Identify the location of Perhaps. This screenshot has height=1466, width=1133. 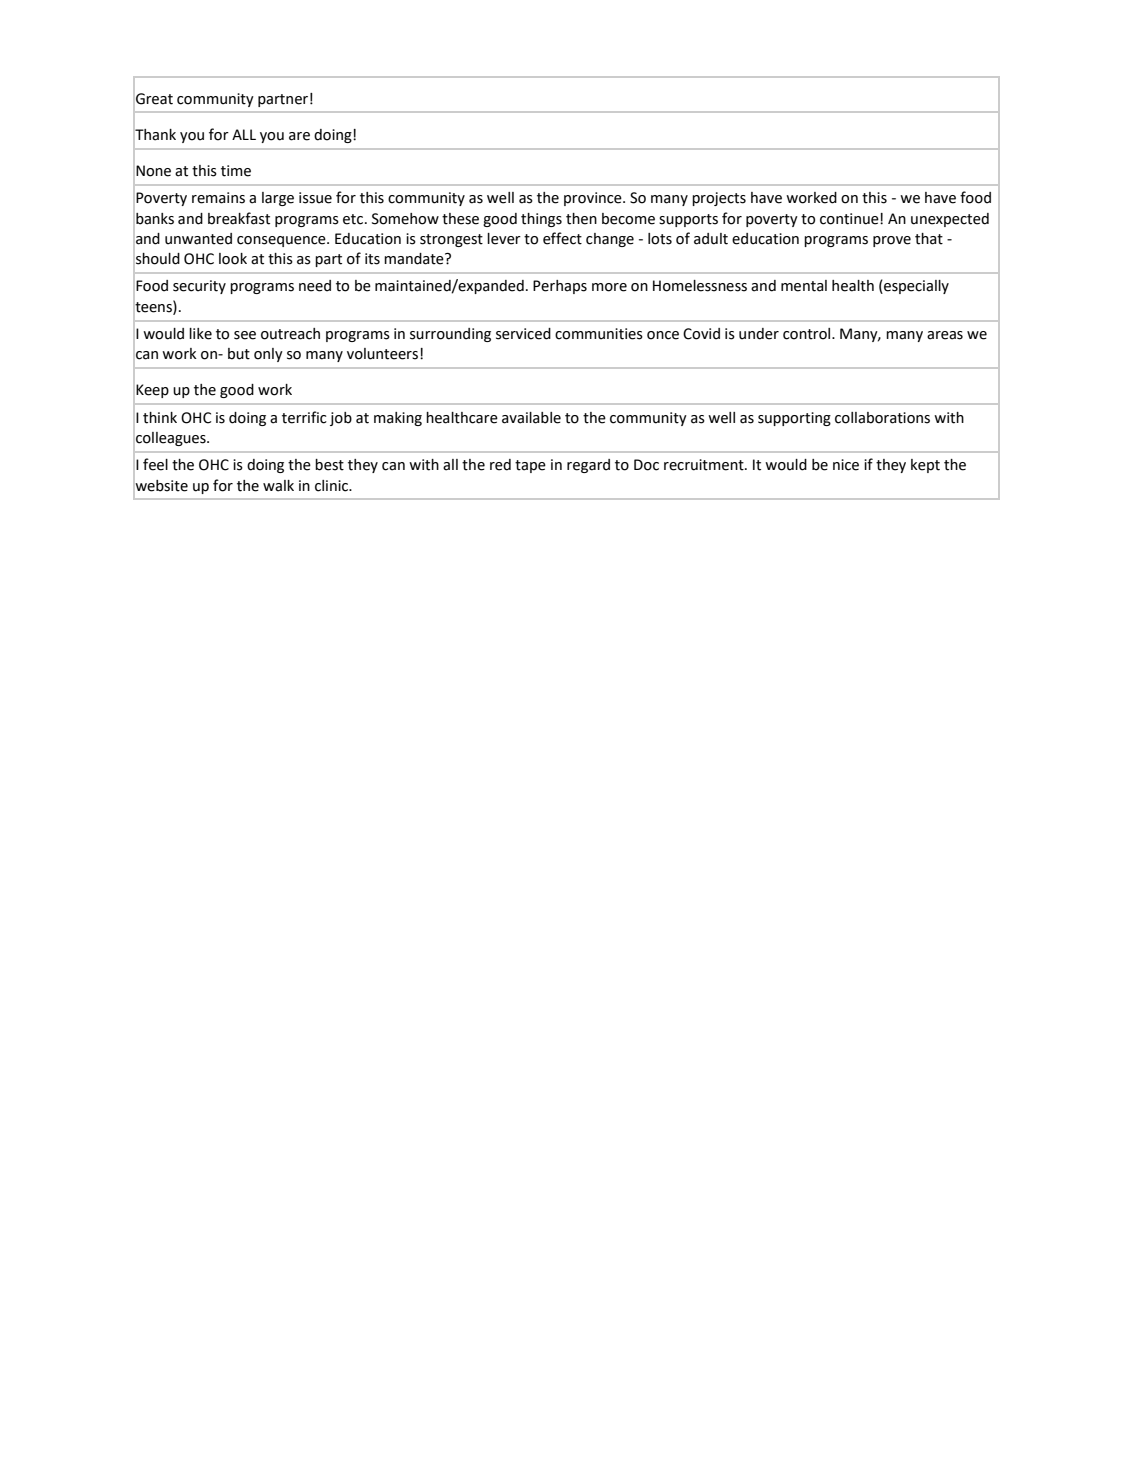
(560, 287).
